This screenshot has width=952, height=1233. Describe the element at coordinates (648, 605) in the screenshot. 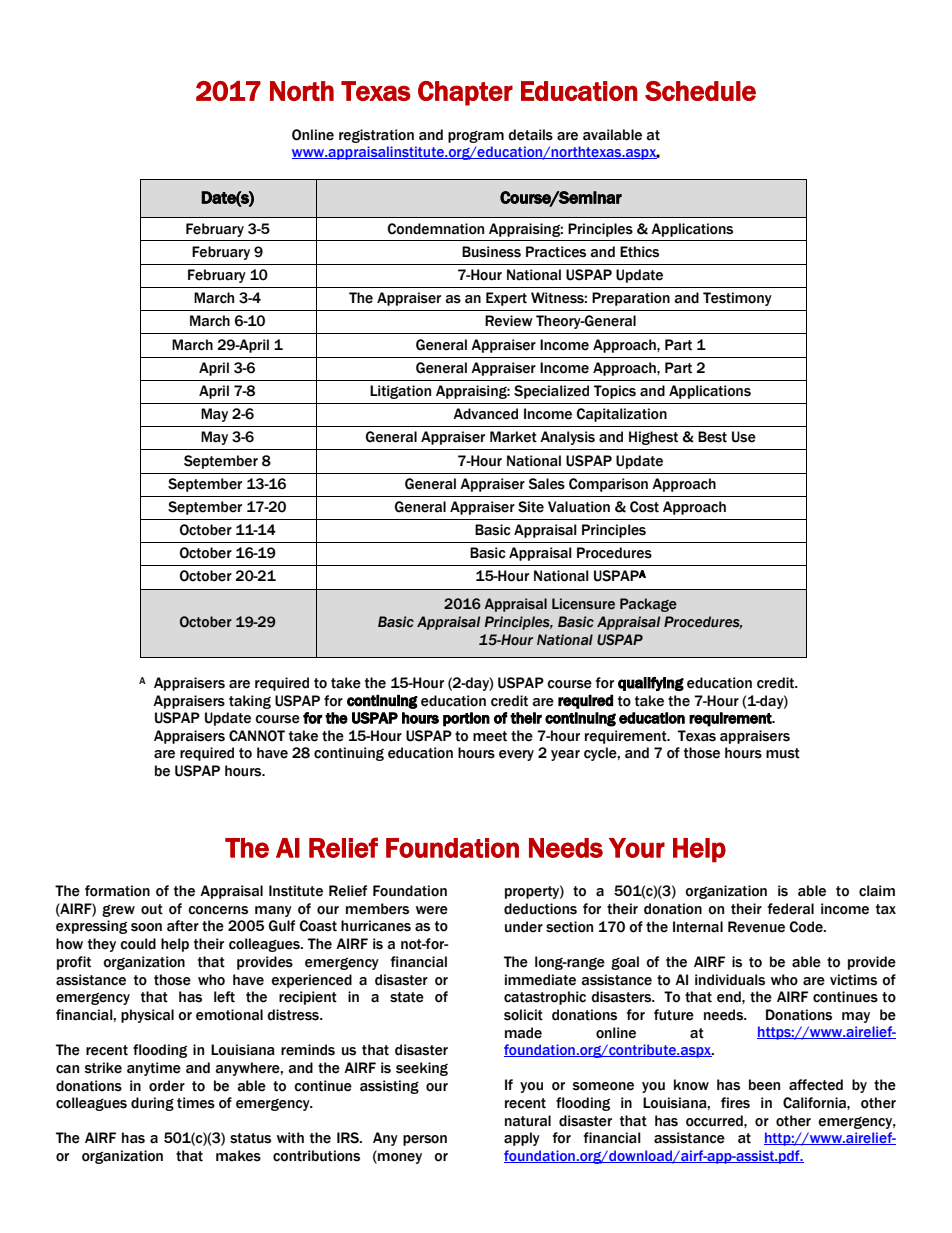

I see `Package` at that location.
